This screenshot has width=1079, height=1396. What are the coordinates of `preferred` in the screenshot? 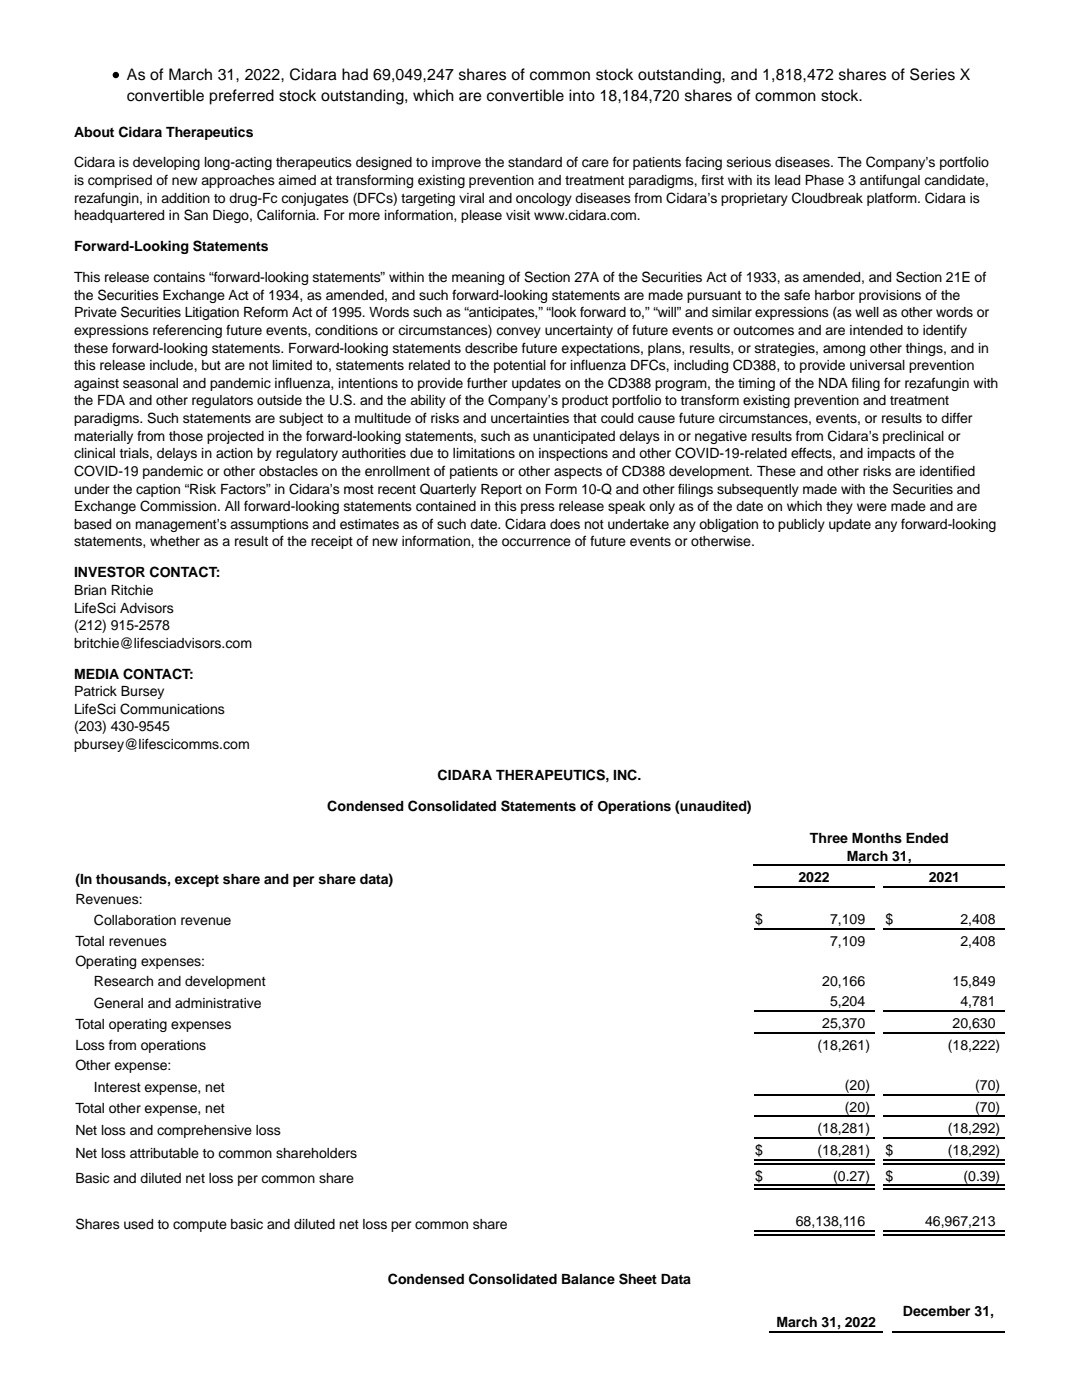 It's located at (241, 97).
